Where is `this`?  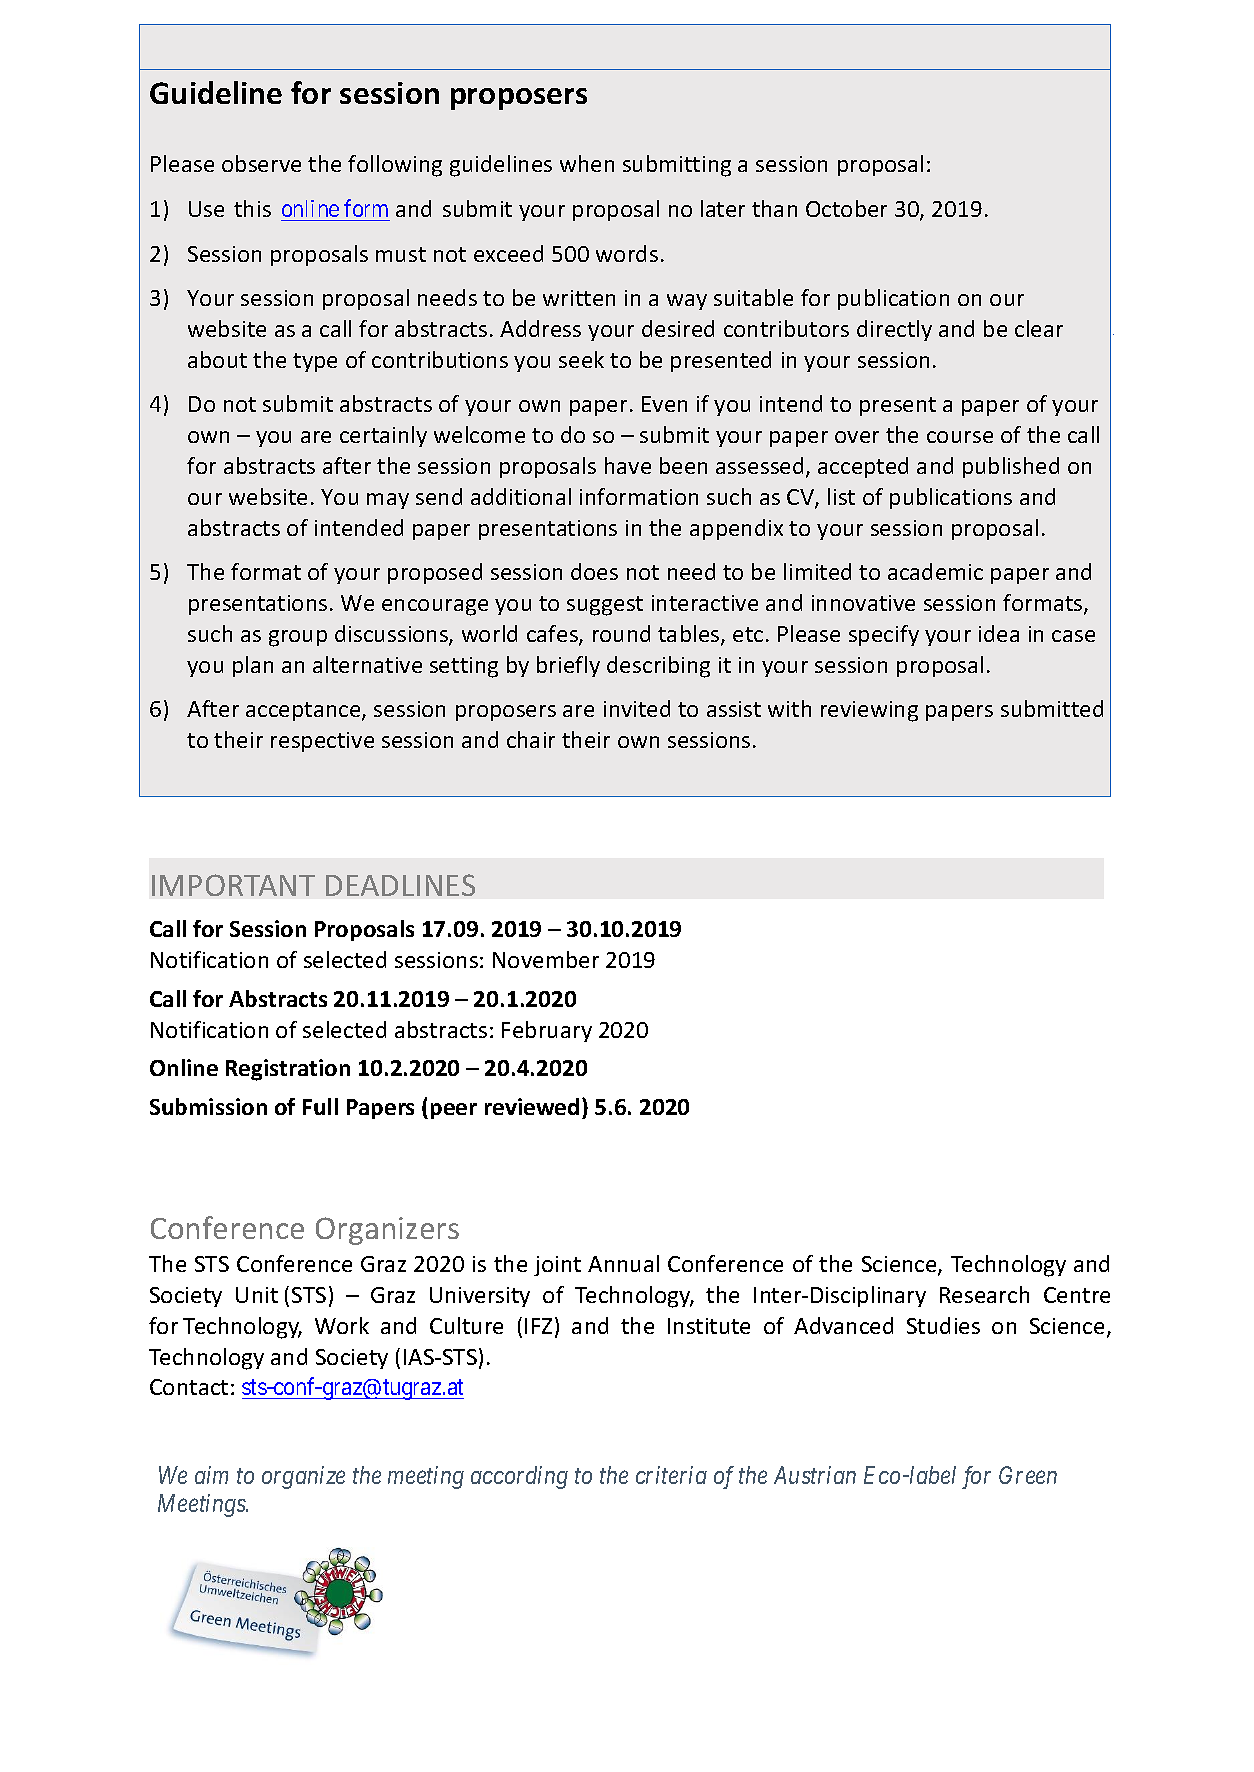
this is located at coordinates (252, 208).
